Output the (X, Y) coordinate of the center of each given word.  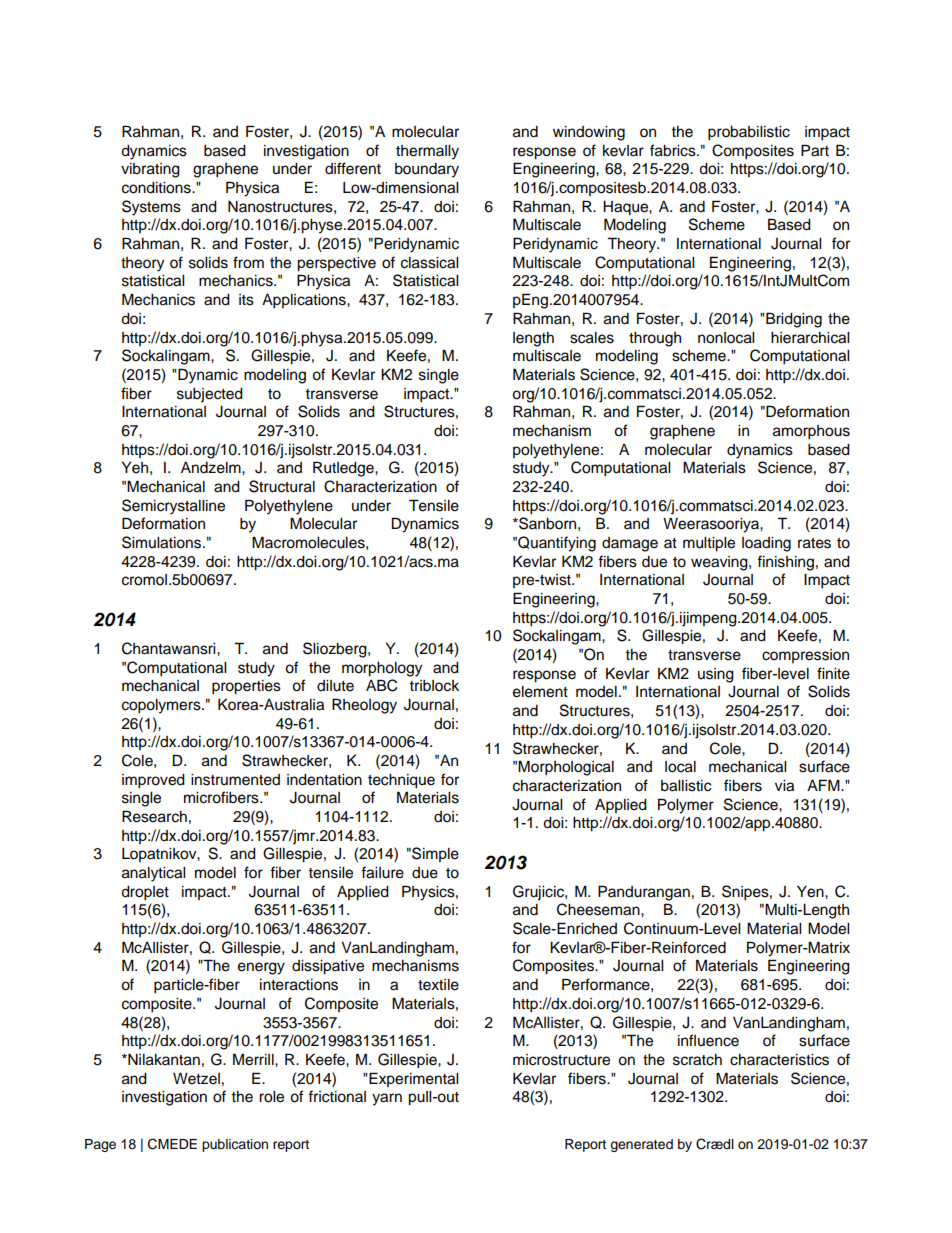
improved (153, 781)
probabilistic (749, 133)
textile (438, 985)
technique (401, 781)
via (784, 786)
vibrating (150, 170)
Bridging (793, 320)
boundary (427, 170)
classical (429, 263)
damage (630, 544)
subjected (210, 395)
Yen (811, 892)
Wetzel (196, 1079)
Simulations (163, 542)
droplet (145, 893)
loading (766, 544)
